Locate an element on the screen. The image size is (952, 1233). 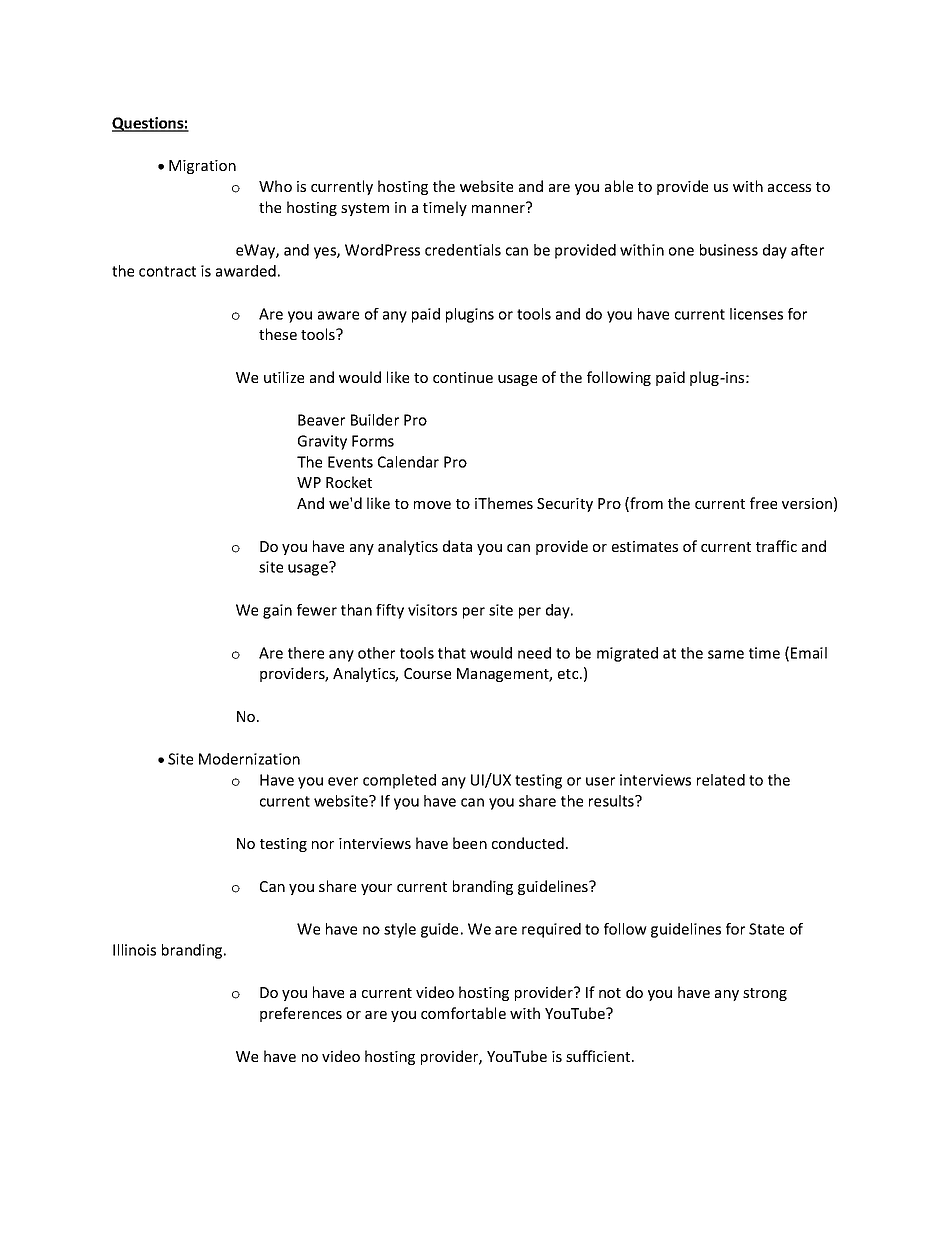
sufficient is located at coordinates (599, 1056).
